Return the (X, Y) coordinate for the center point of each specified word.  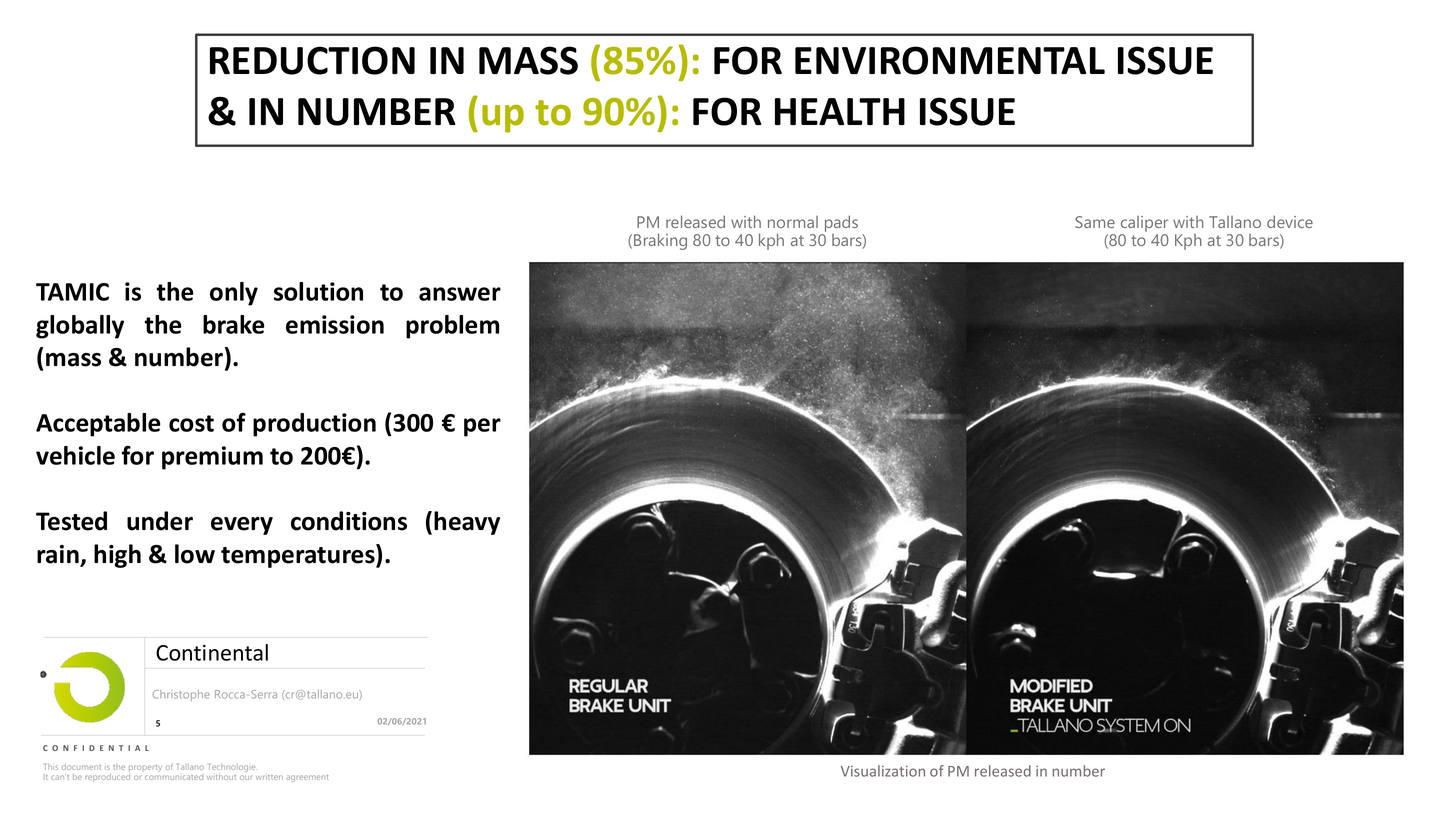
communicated (174, 775)
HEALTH (840, 111)
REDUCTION (312, 60)
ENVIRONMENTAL (950, 60)
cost (191, 423)
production (314, 425)
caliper (1144, 224)
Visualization (883, 771)
